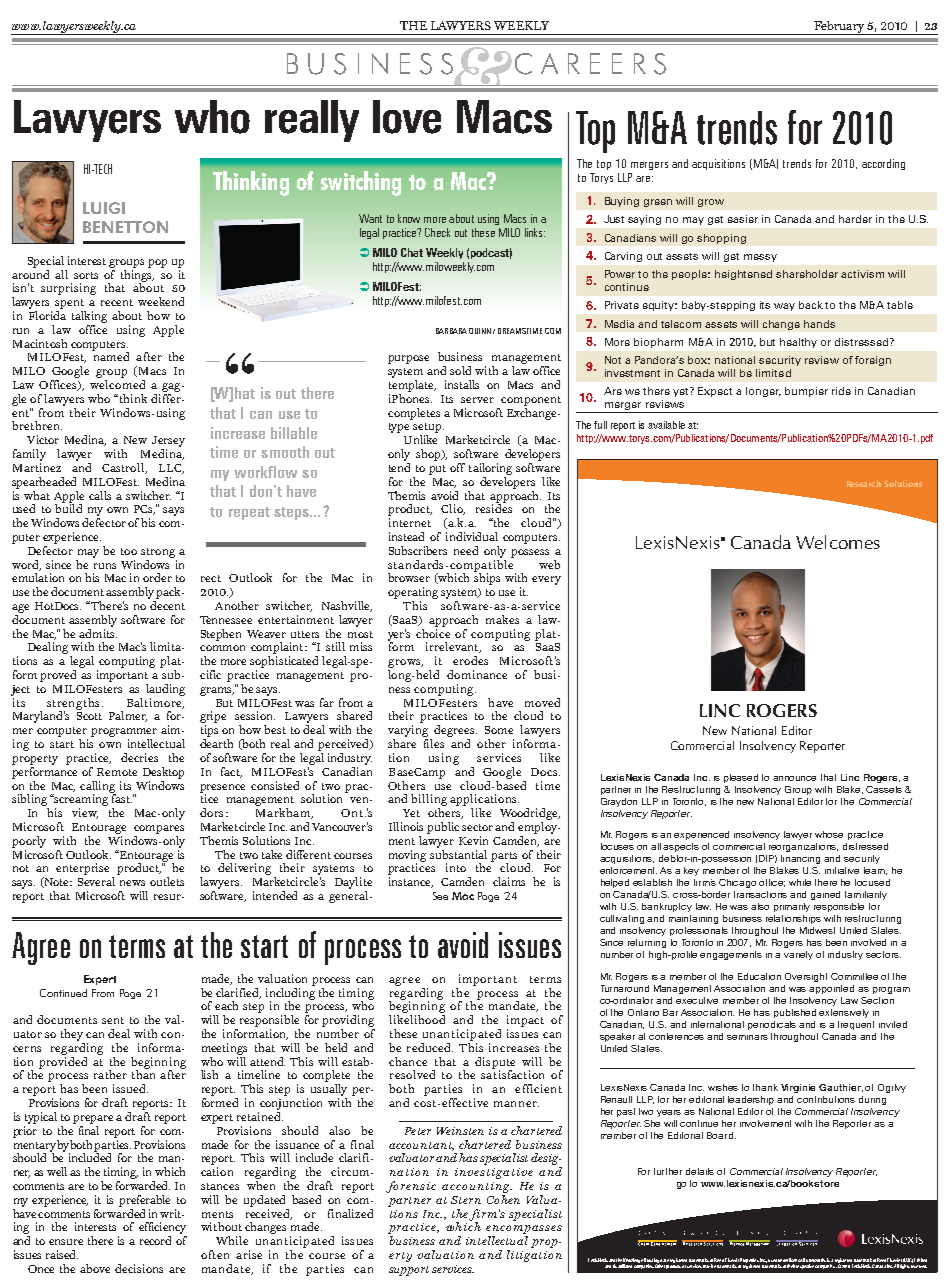  Describe the element at coordinates (407, 117) in the screenshot. I see `love` at that location.
